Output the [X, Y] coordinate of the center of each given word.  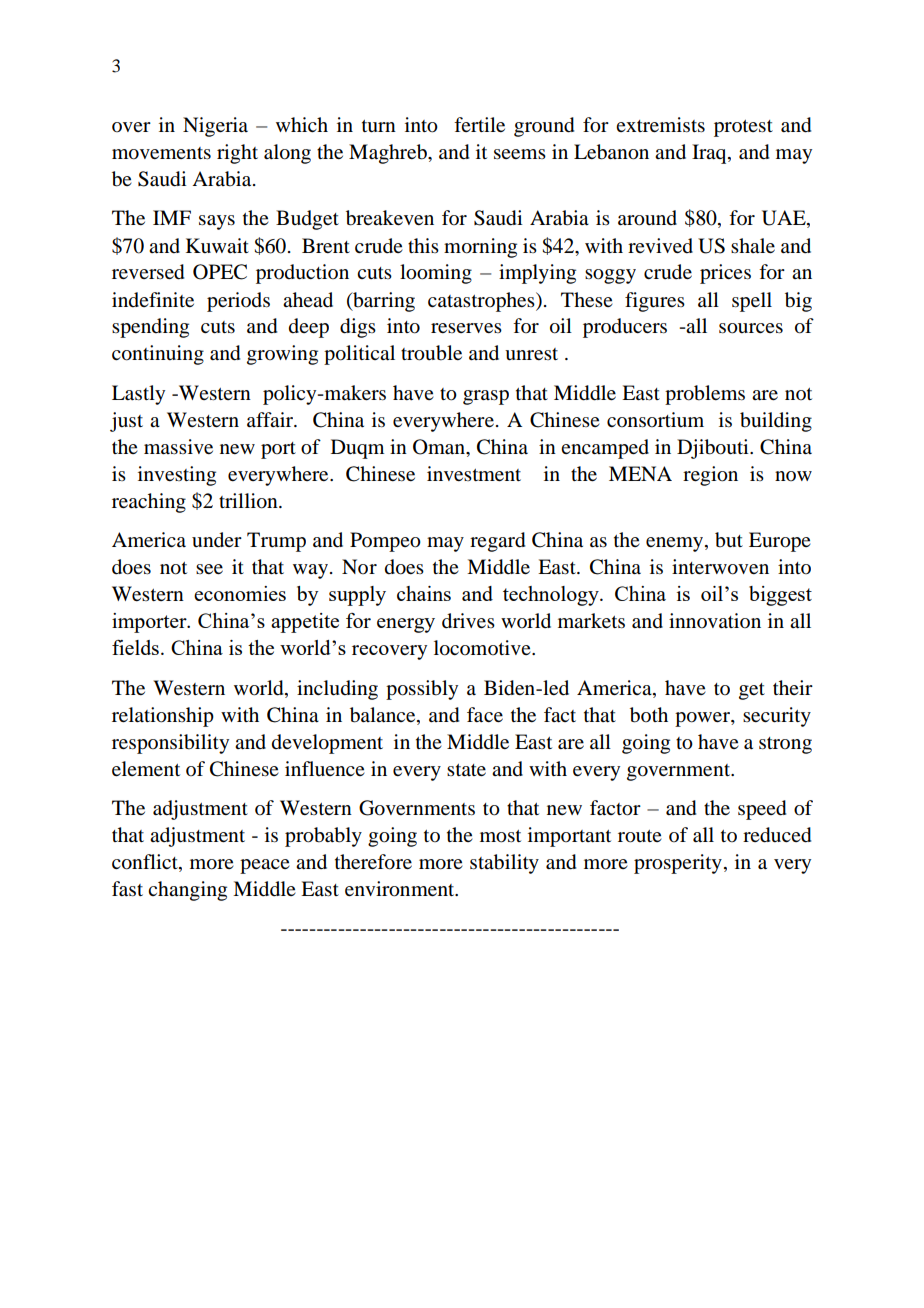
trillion [249, 501]
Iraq [710, 154]
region [710, 476]
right [237, 154]
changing [187, 891]
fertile [479, 124]
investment [474, 474]
